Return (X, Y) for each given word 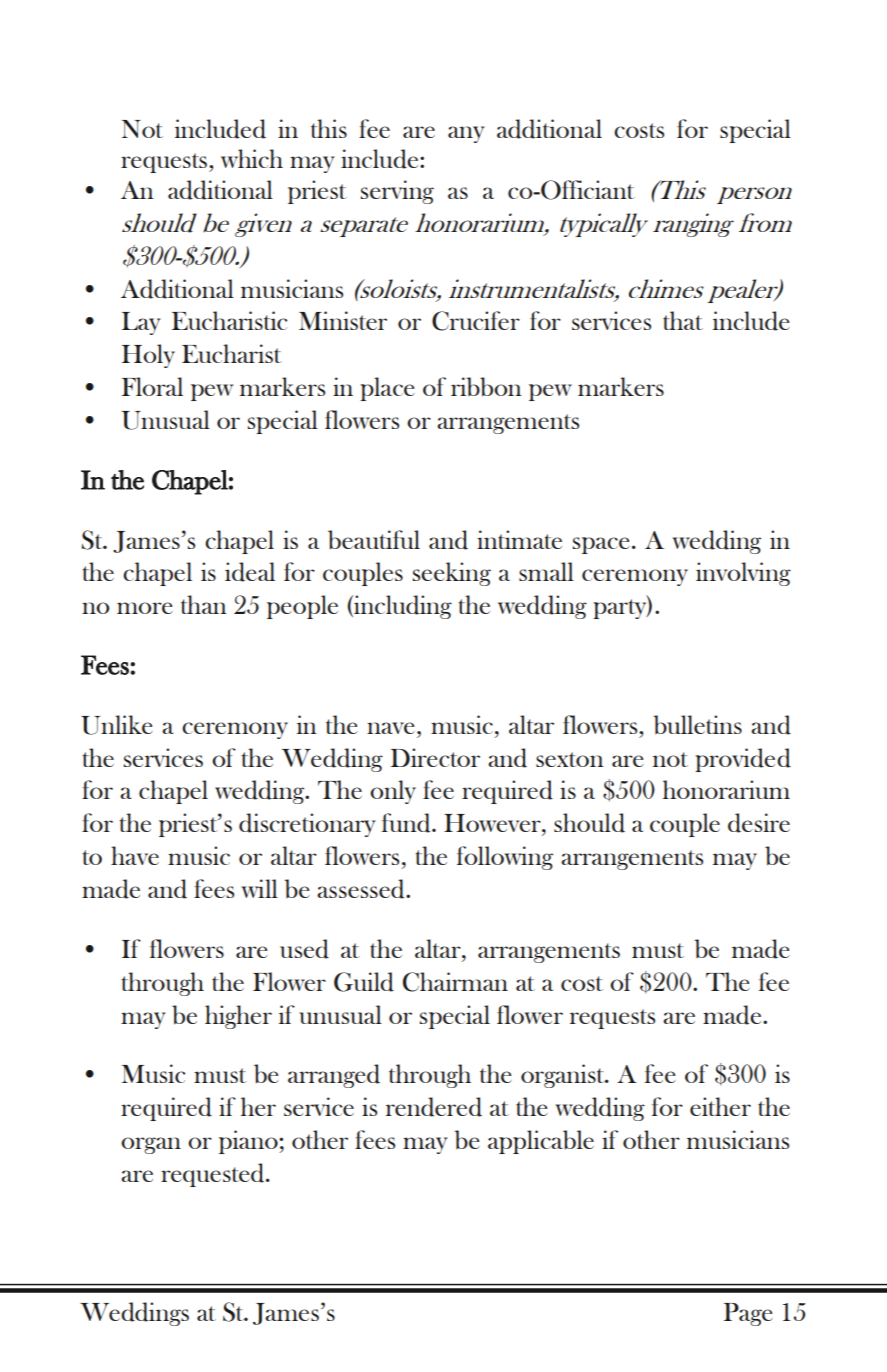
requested (214, 1175)
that (683, 320)
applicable (541, 1142)
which (252, 158)
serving (397, 192)
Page (748, 1314)
